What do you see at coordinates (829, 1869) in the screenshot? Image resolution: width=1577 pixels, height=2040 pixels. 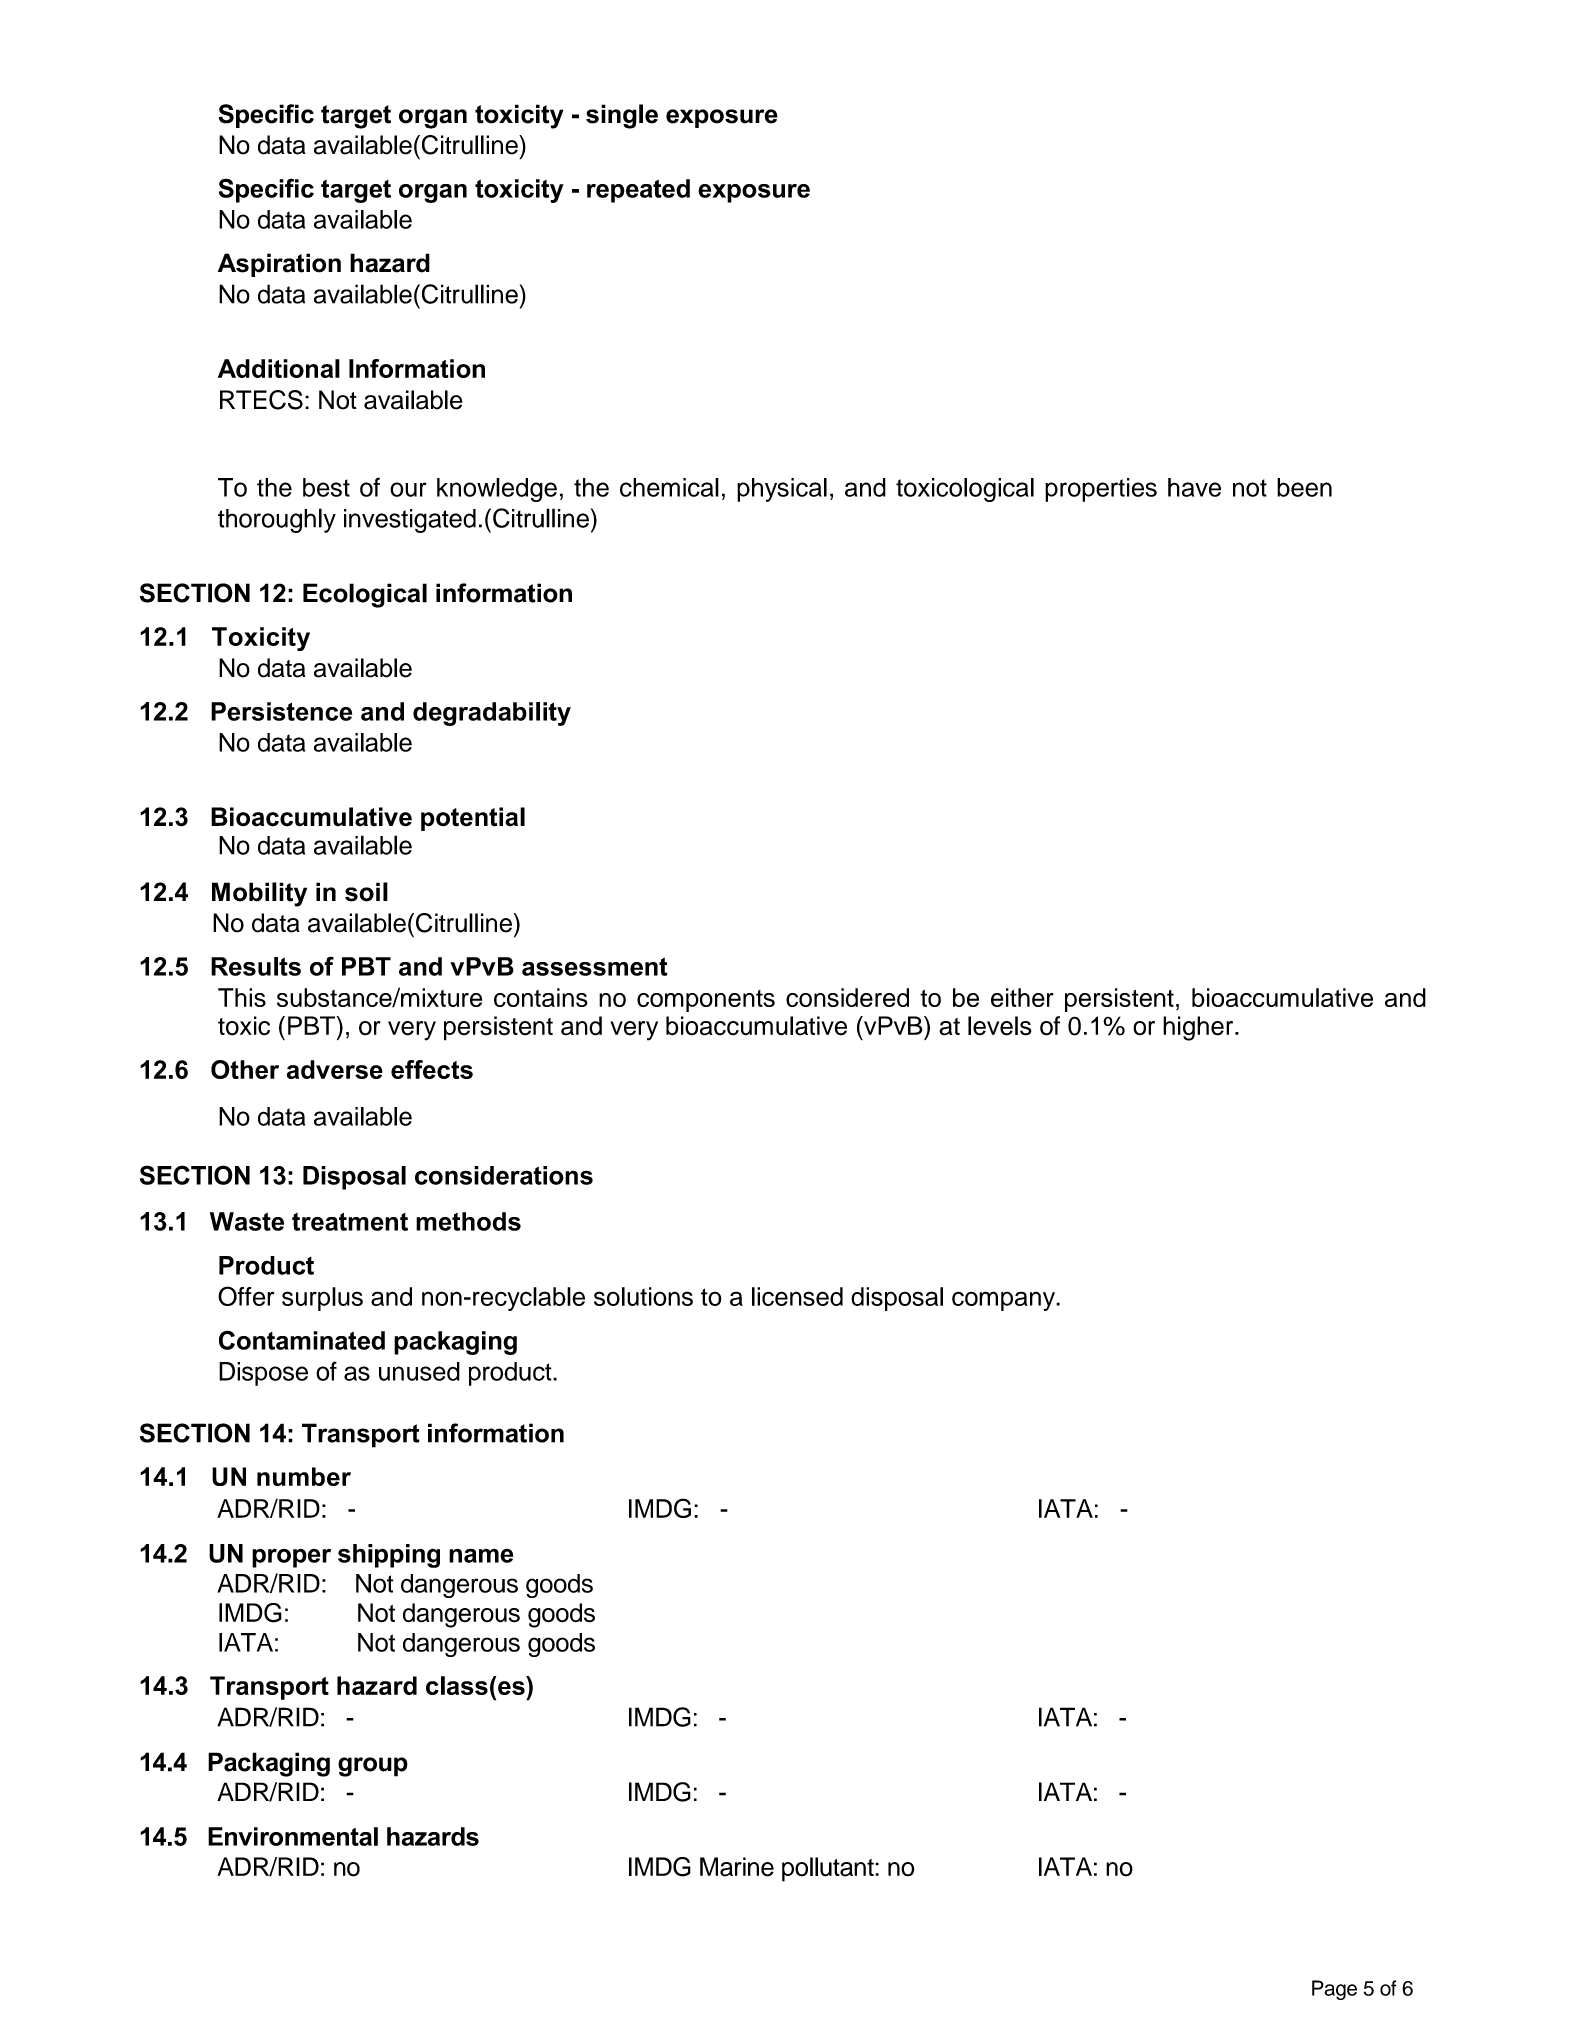 I see `pollutant` at bounding box center [829, 1869].
